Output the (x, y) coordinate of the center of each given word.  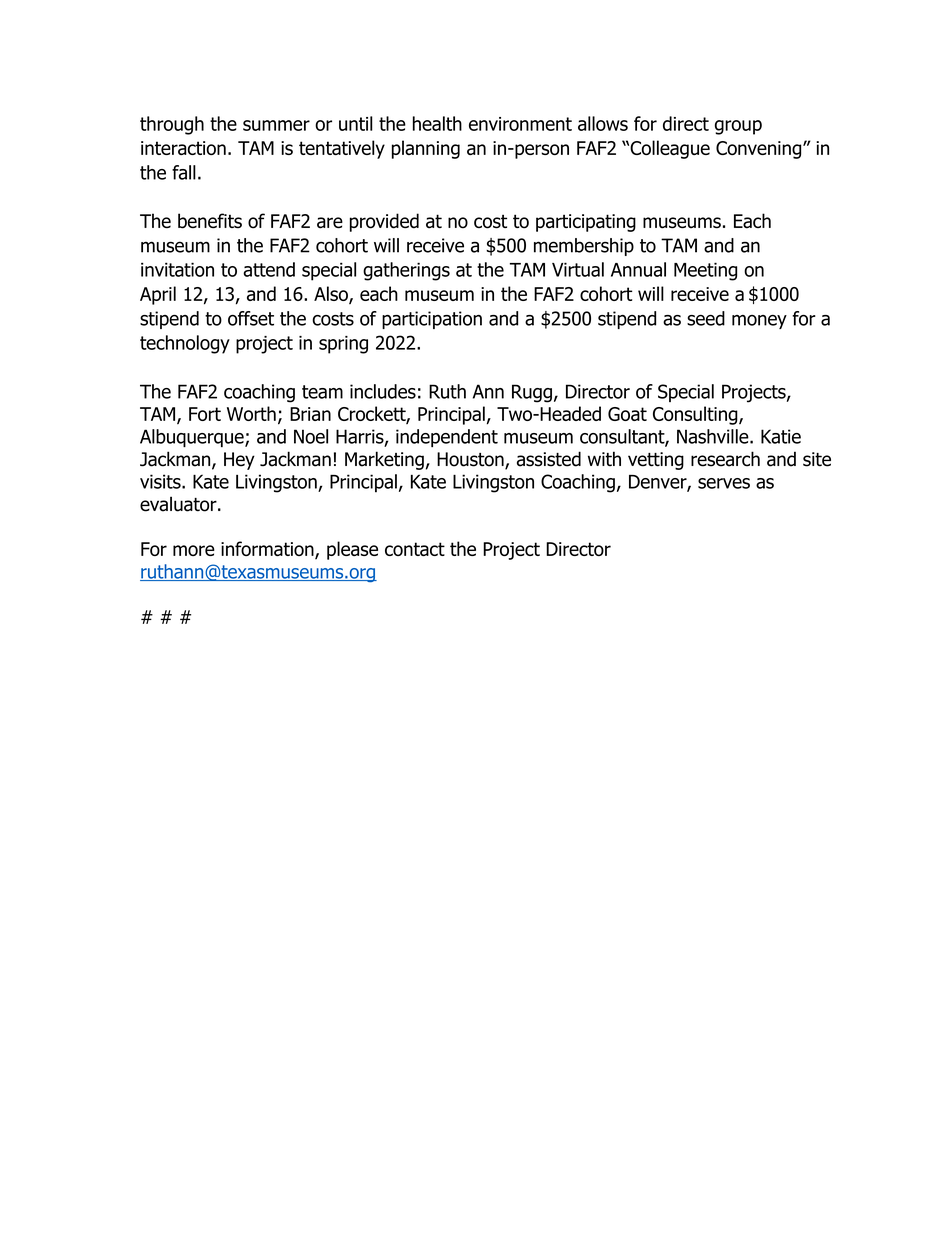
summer (276, 125)
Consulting (696, 415)
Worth (251, 413)
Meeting (705, 271)
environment (520, 124)
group (738, 127)
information (268, 550)
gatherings (406, 271)
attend (269, 269)
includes (383, 391)
